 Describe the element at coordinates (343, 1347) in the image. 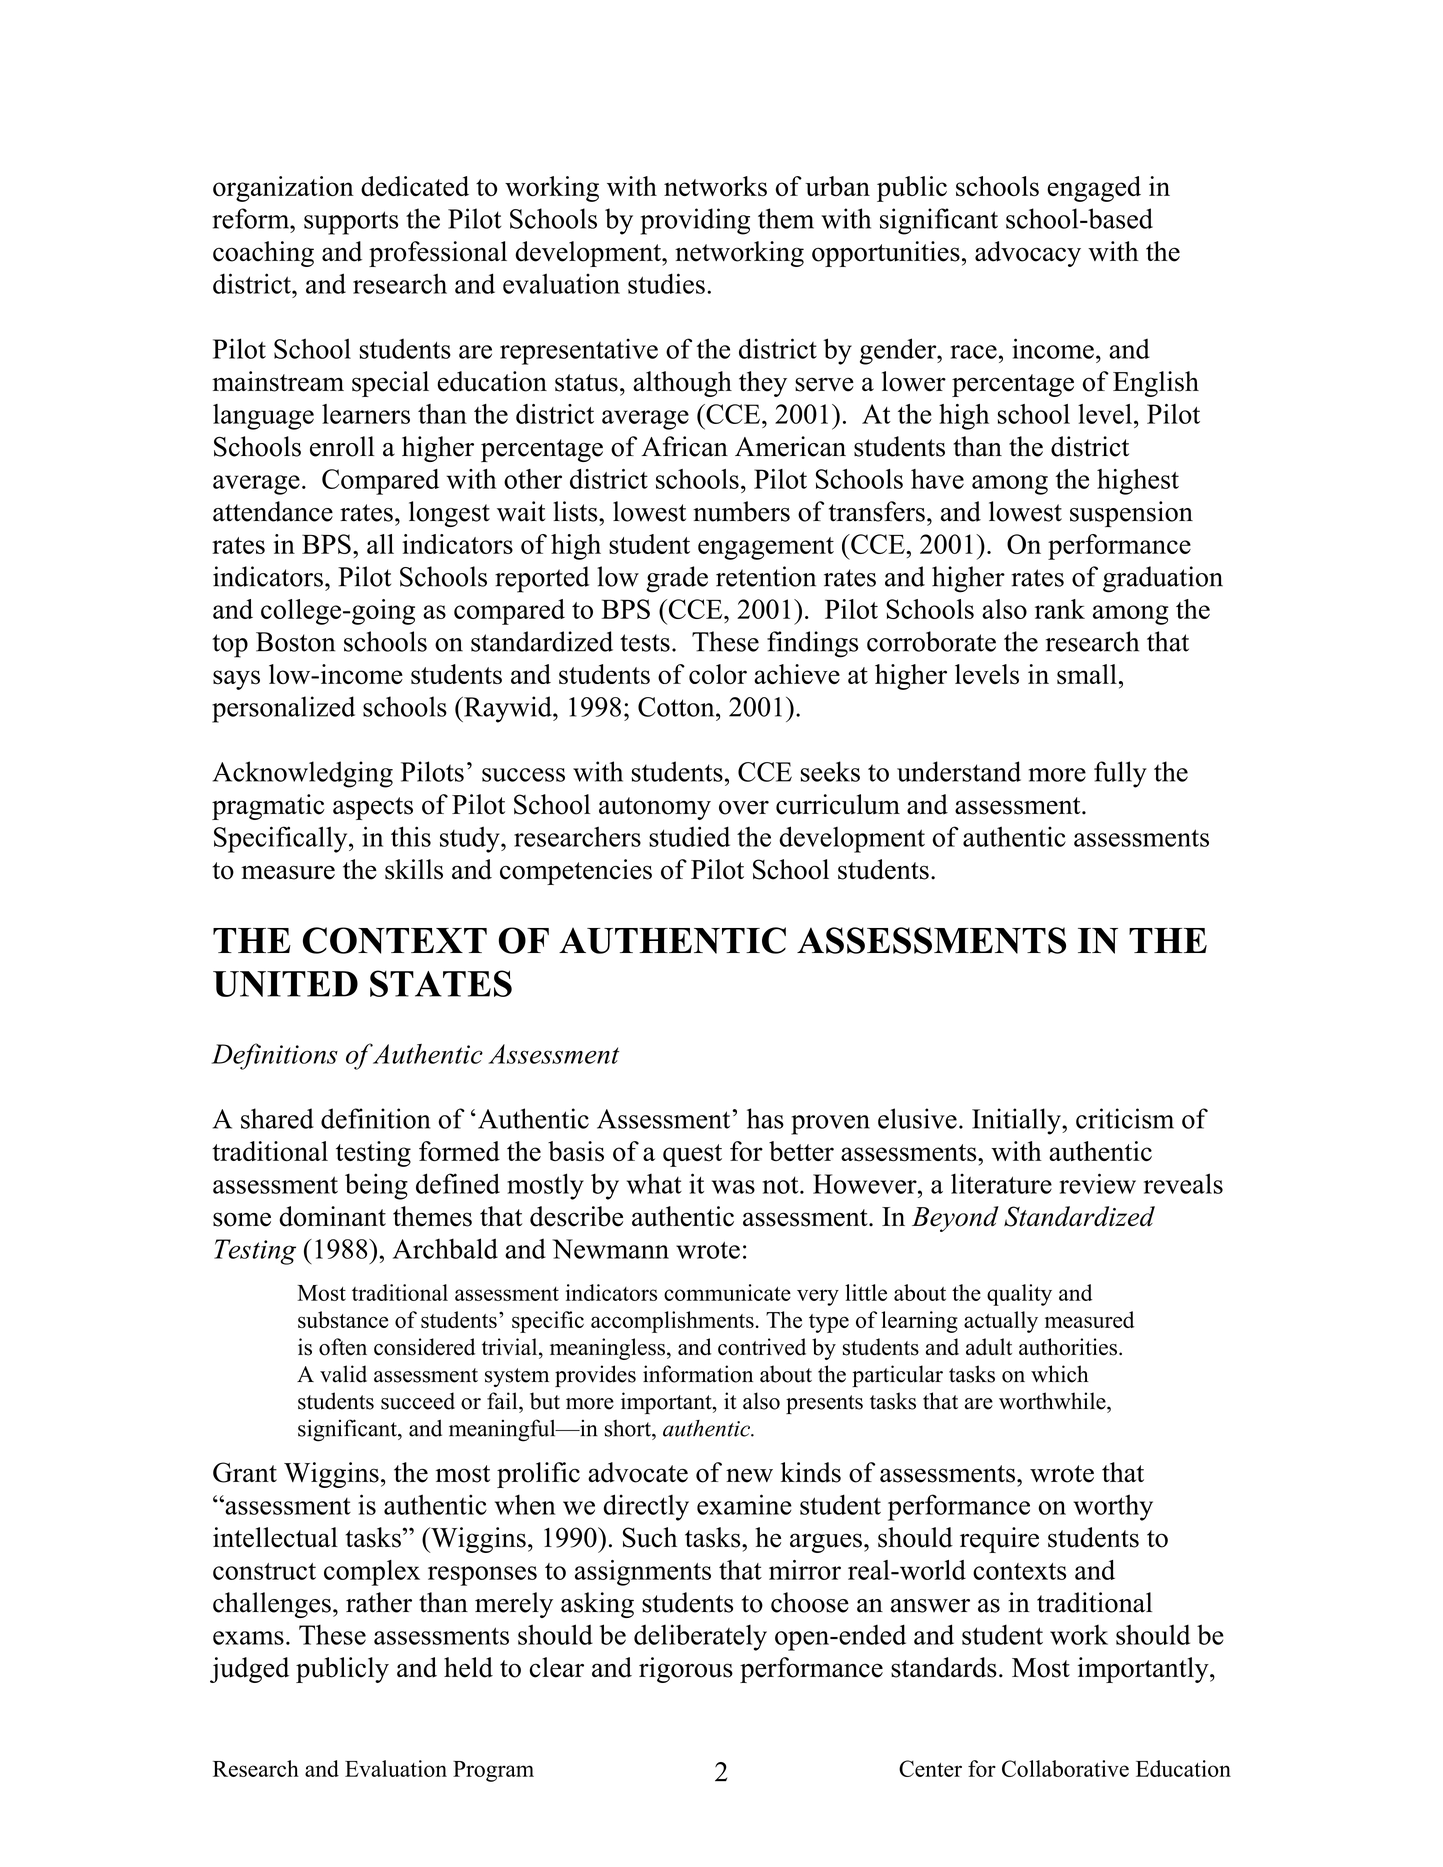

I see `often` at that location.
